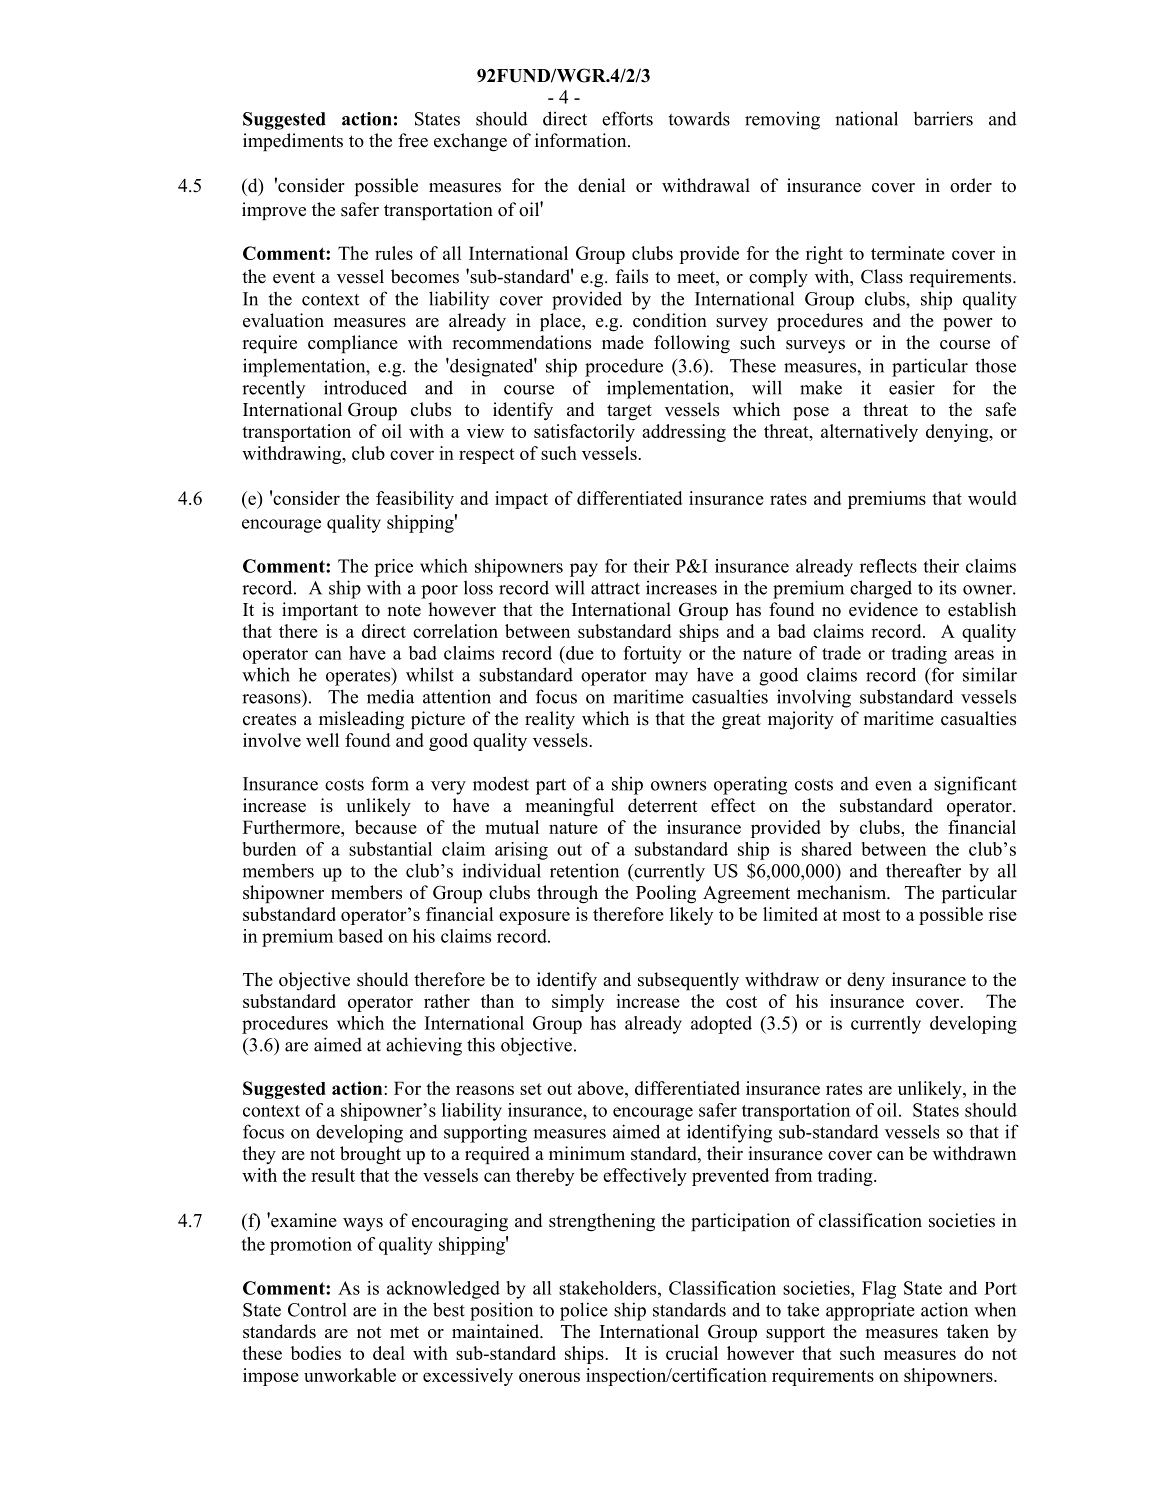 This screenshot has width=1162, height=1504. Describe the element at coordinates (888, 566) in the screenshot. I see `reflects` at that location.
